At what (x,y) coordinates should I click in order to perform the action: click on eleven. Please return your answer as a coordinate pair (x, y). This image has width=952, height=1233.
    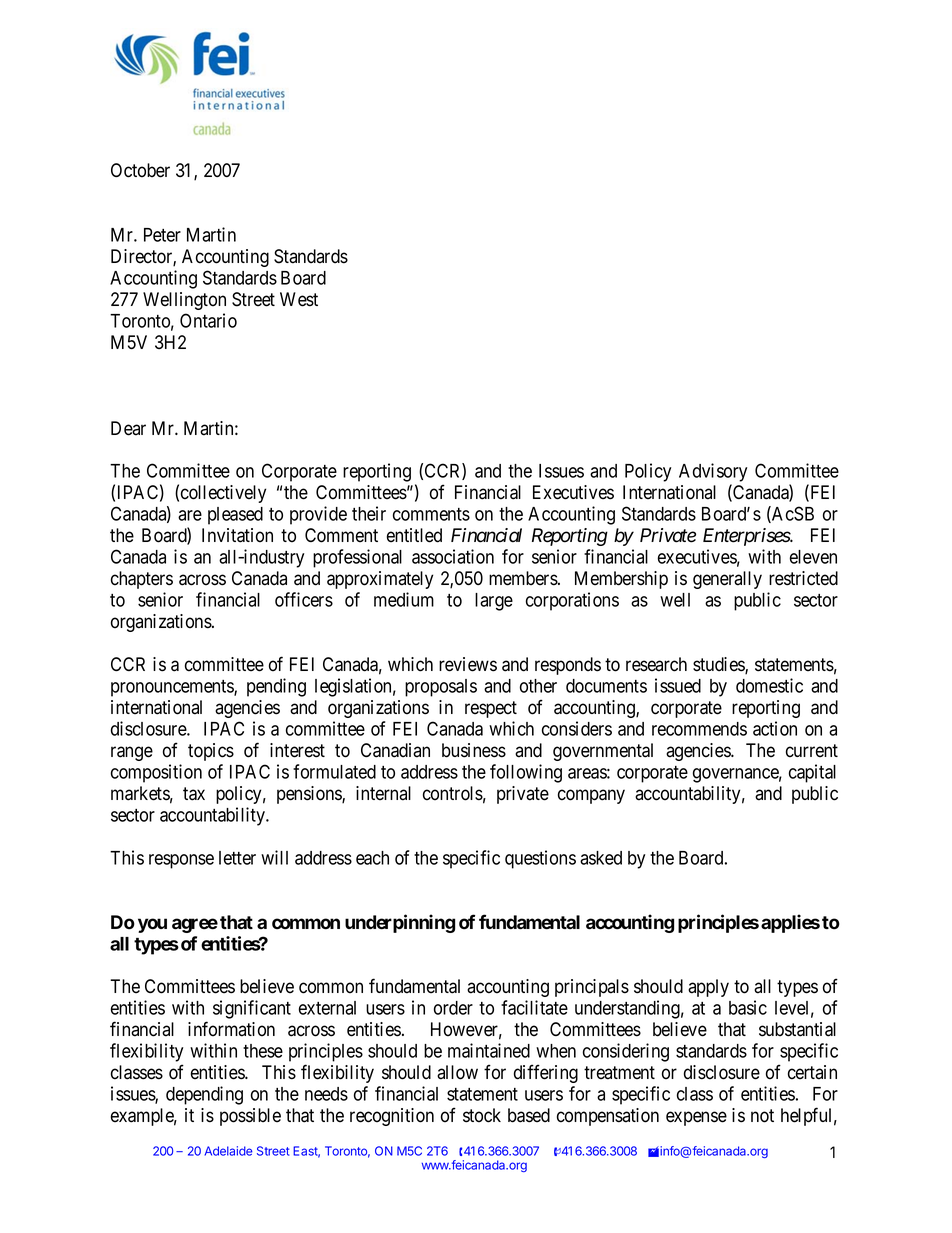
    Looking at the image, I should click on (813, 557).
